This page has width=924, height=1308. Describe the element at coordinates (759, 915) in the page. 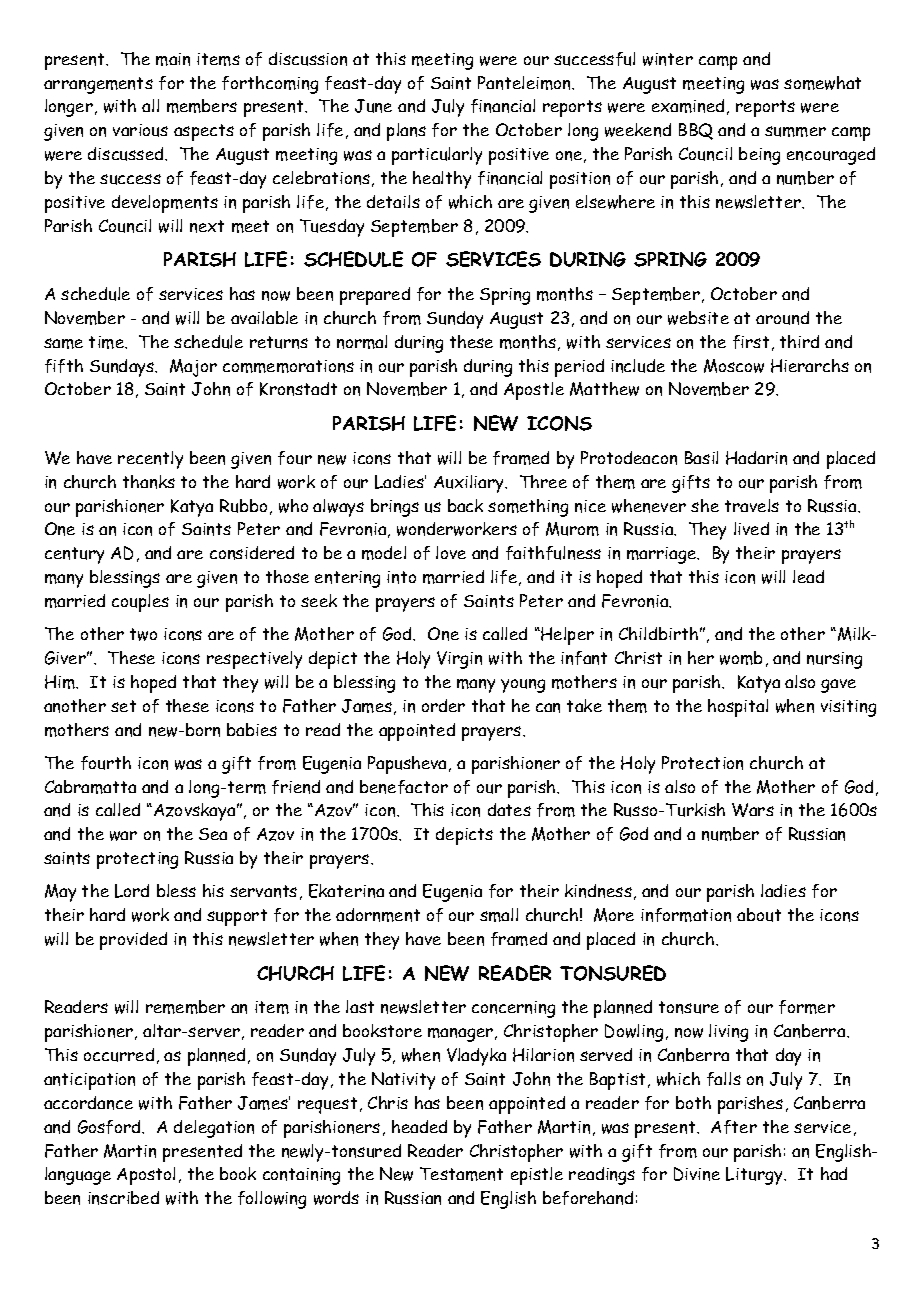

I see `about` at that location.
